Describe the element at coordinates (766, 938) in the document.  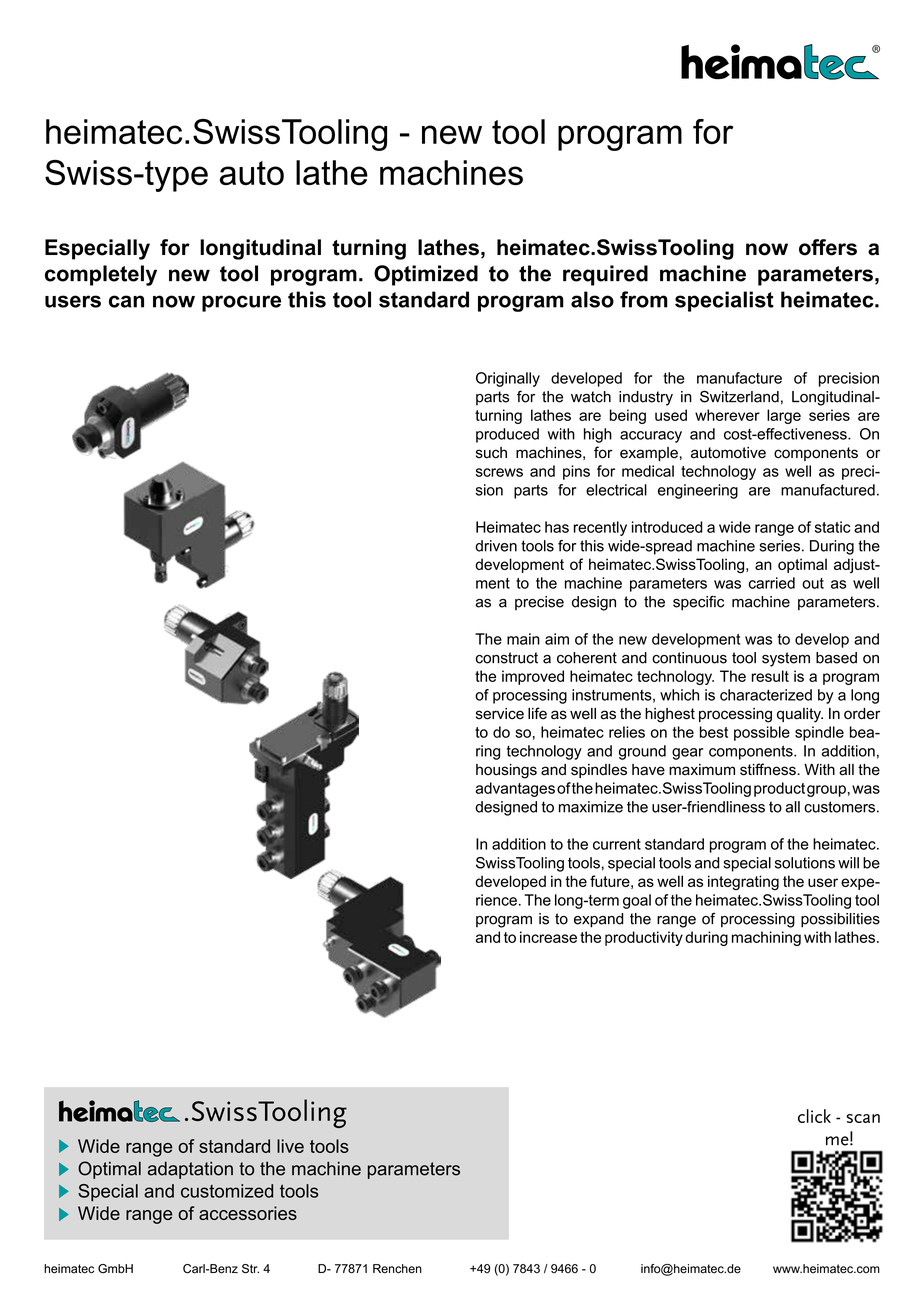
I see `machining` at that location.
